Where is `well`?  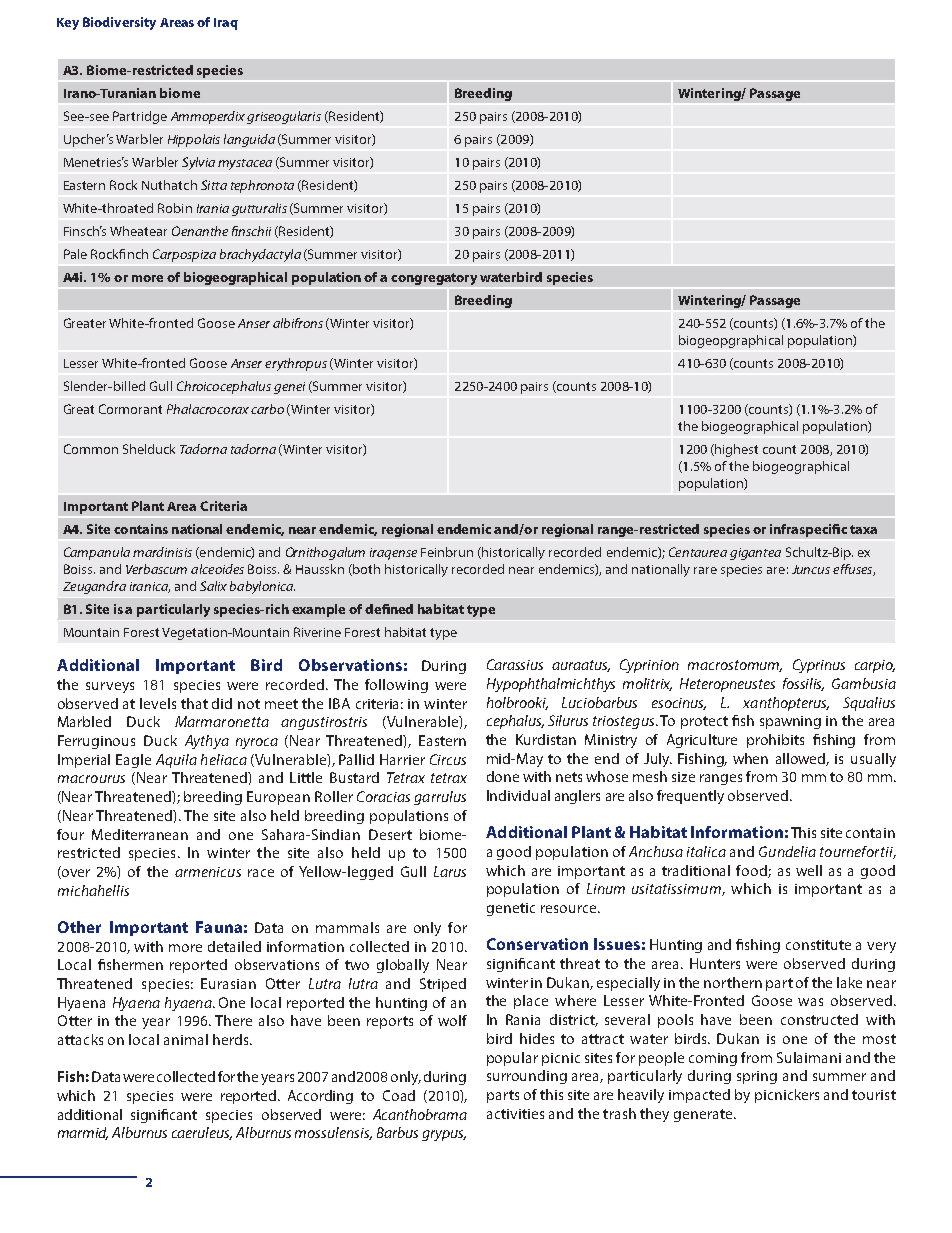 well is located at coordinates (809, 870).
